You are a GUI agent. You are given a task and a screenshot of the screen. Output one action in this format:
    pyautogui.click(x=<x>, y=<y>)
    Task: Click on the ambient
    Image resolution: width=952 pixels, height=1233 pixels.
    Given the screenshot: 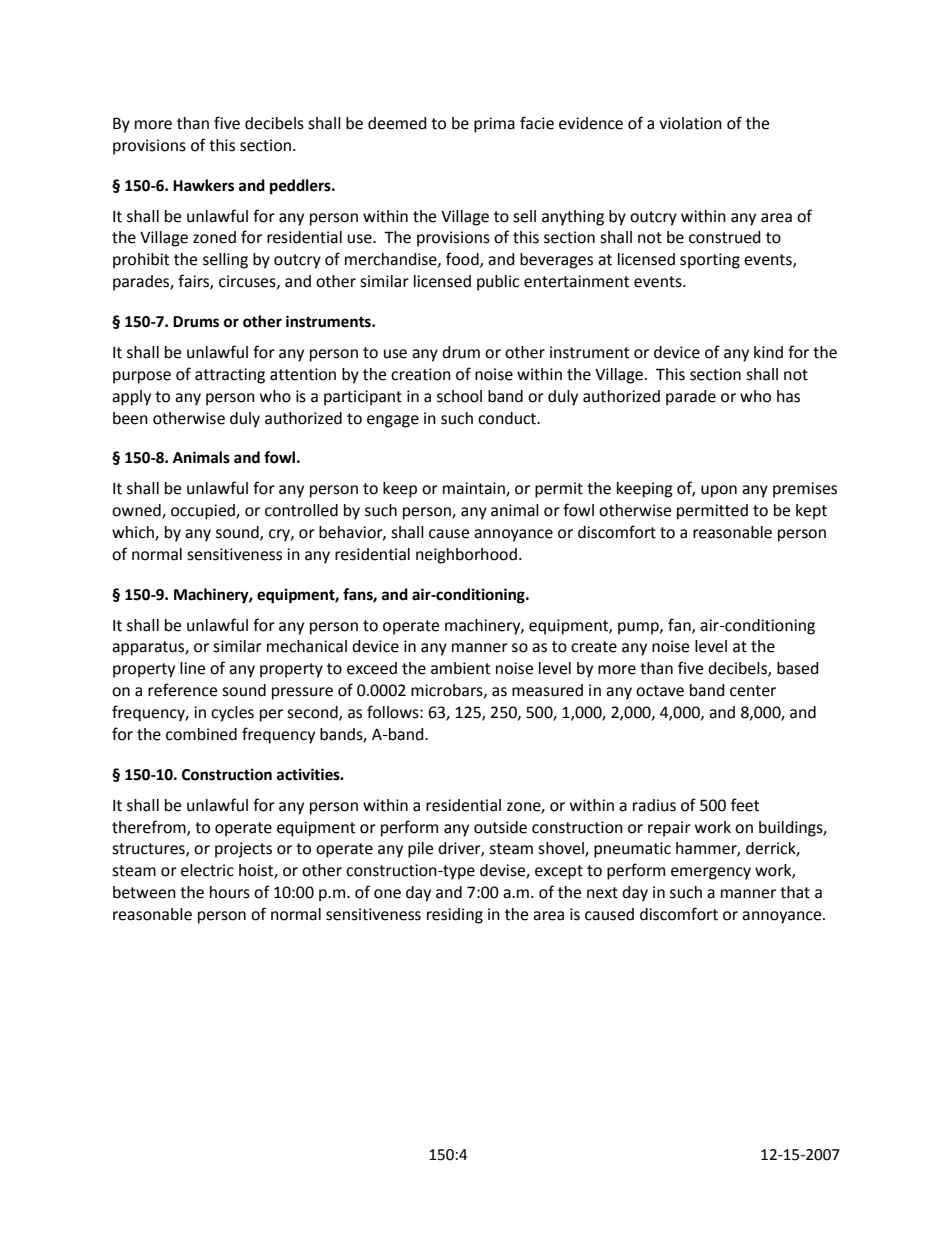 What is the action you would take?
    pyautogui.click(x=460, y=668)
